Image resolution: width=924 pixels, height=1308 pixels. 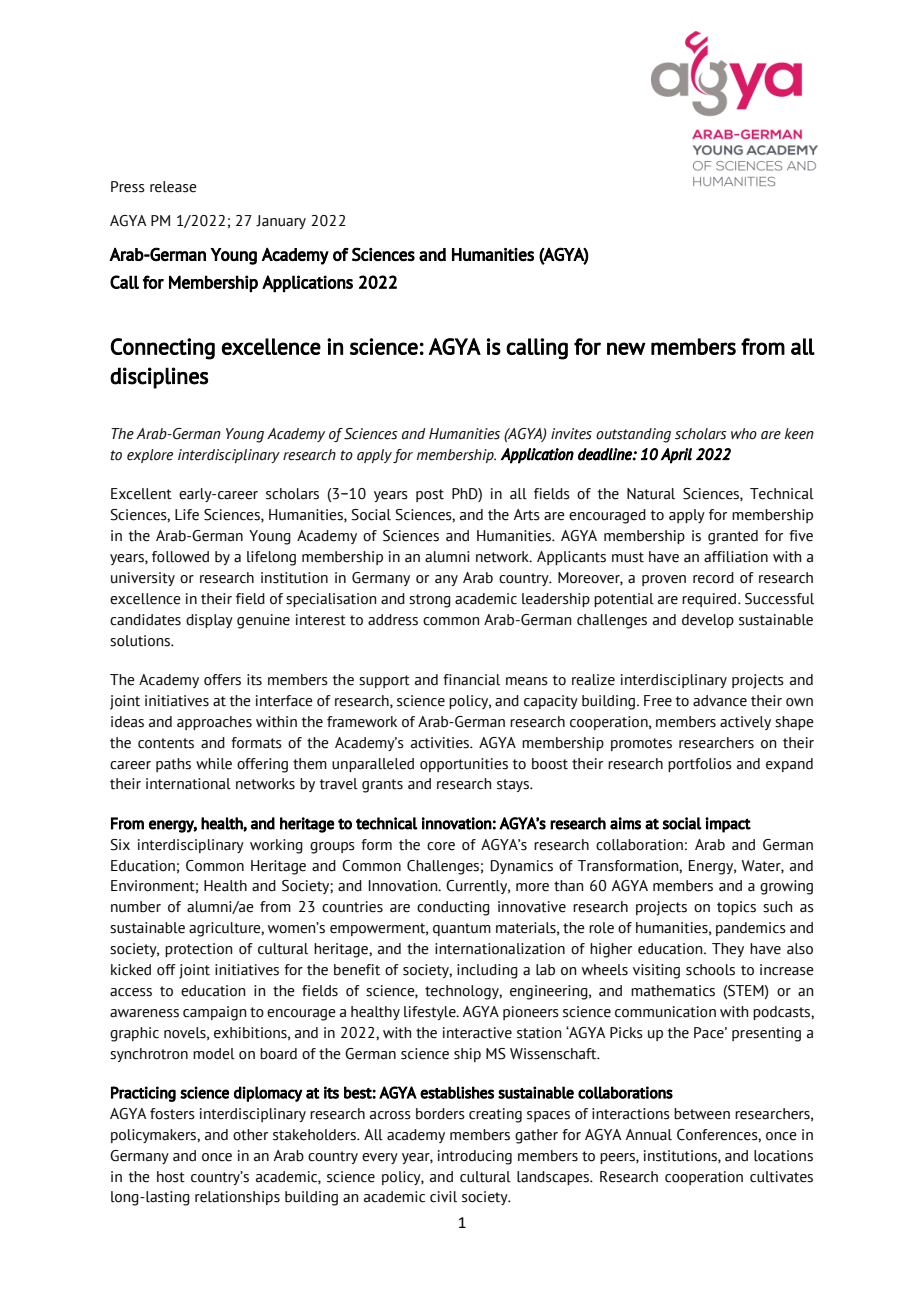 What do you see at coordinates (198, 950) in the screenshot?
I see `protection` at bounding box center [198, 950].
